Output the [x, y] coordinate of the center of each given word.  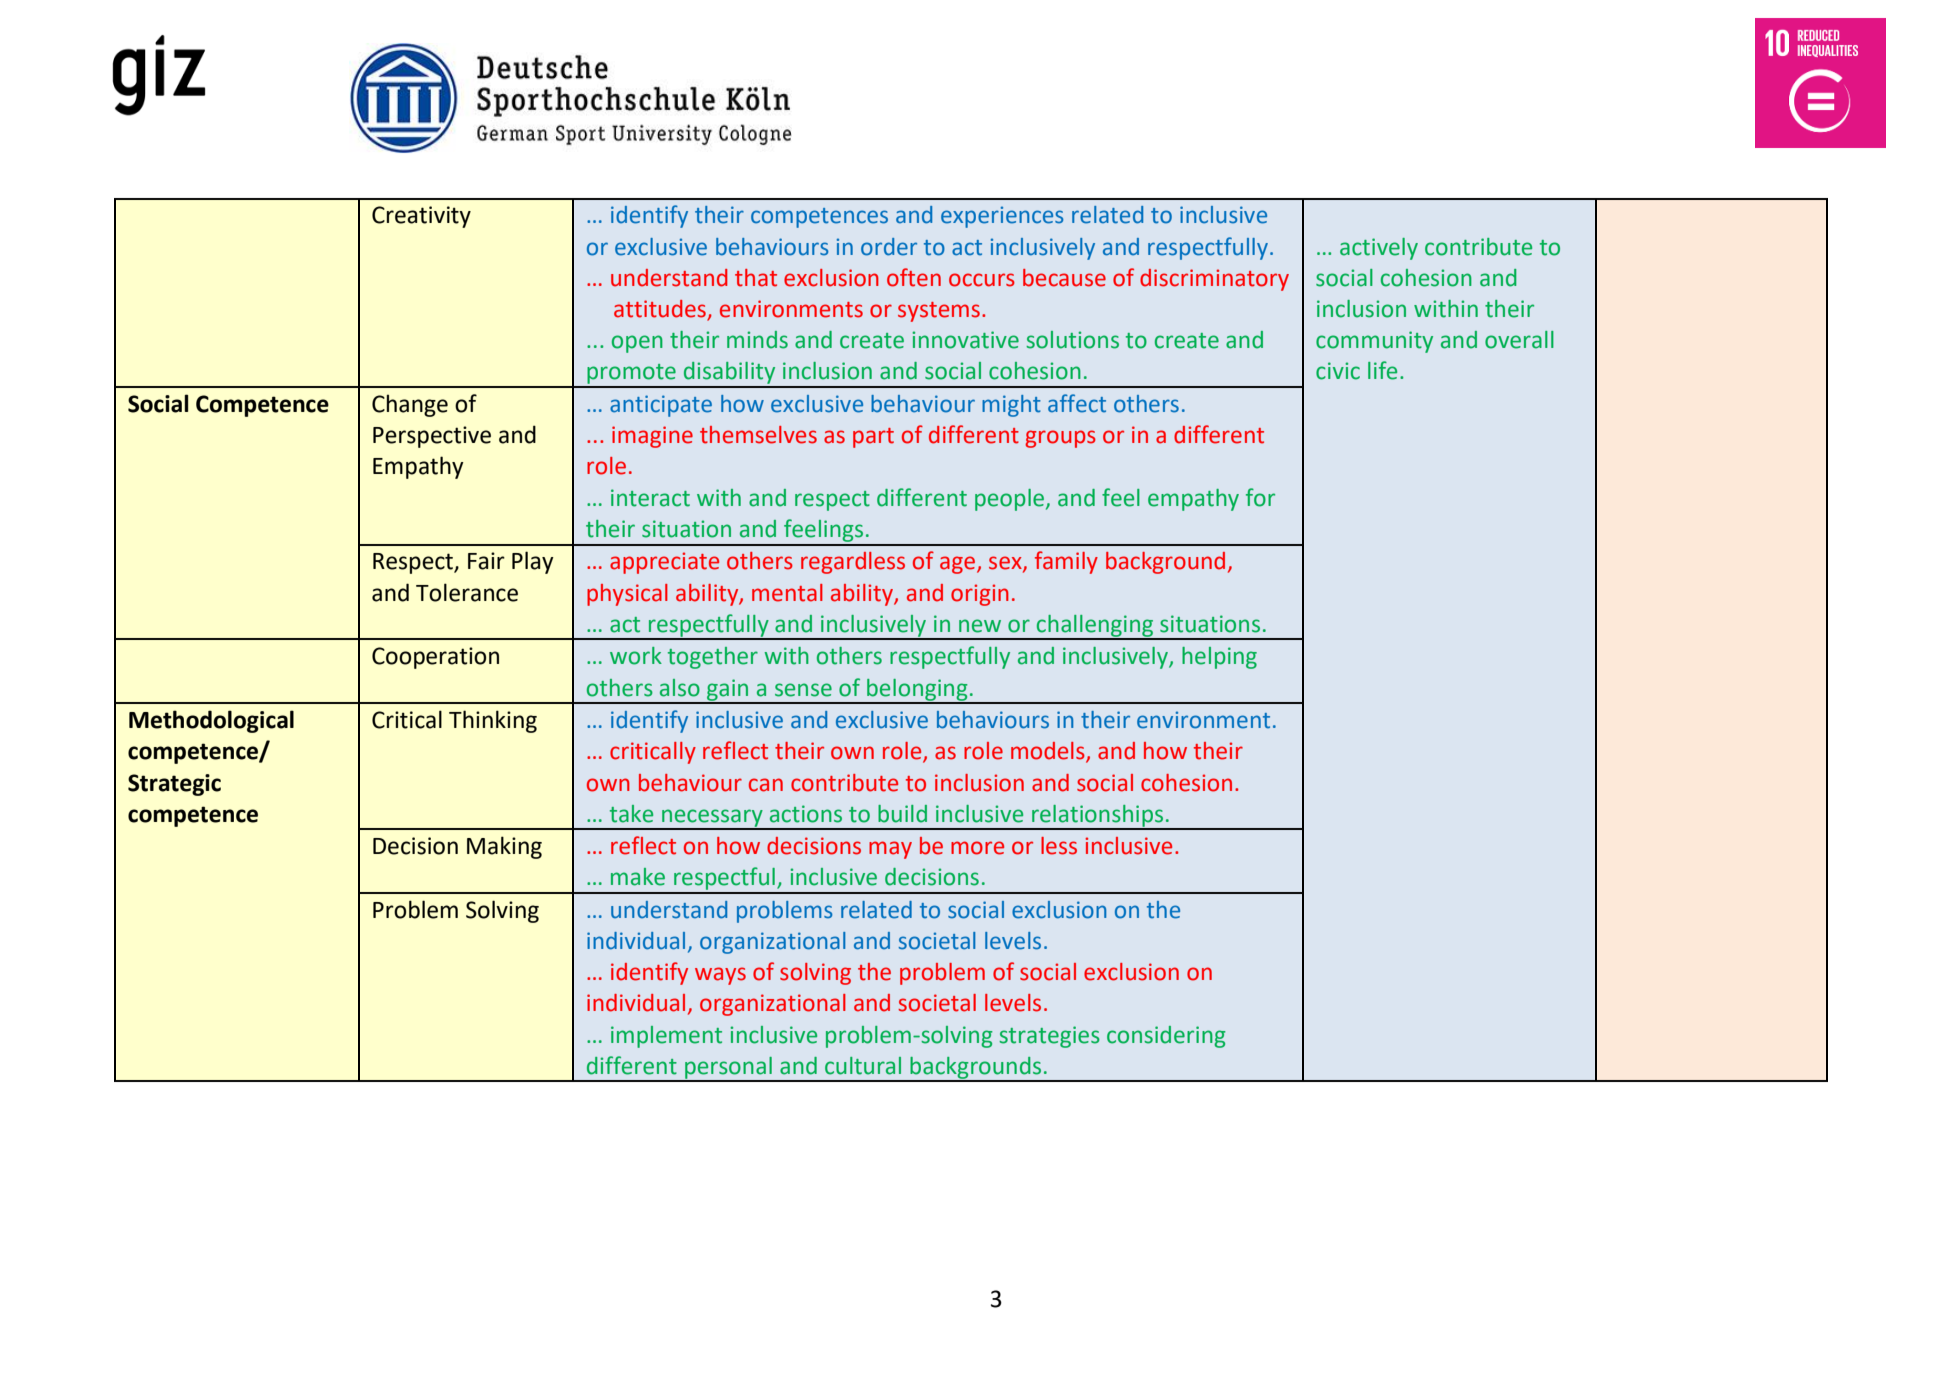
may [890, 850]
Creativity [421, 217]
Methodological [211, 721]
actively [1379, 249]
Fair [486, 561]
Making [504, 847]
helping [1219, 658]
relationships [1098, 817]
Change [410, 405]
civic [1338, 371]
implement [666, 1037]
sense [803, 690]
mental [787, 593]
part [873, 438]
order [889, 247]
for [1260, 497]
